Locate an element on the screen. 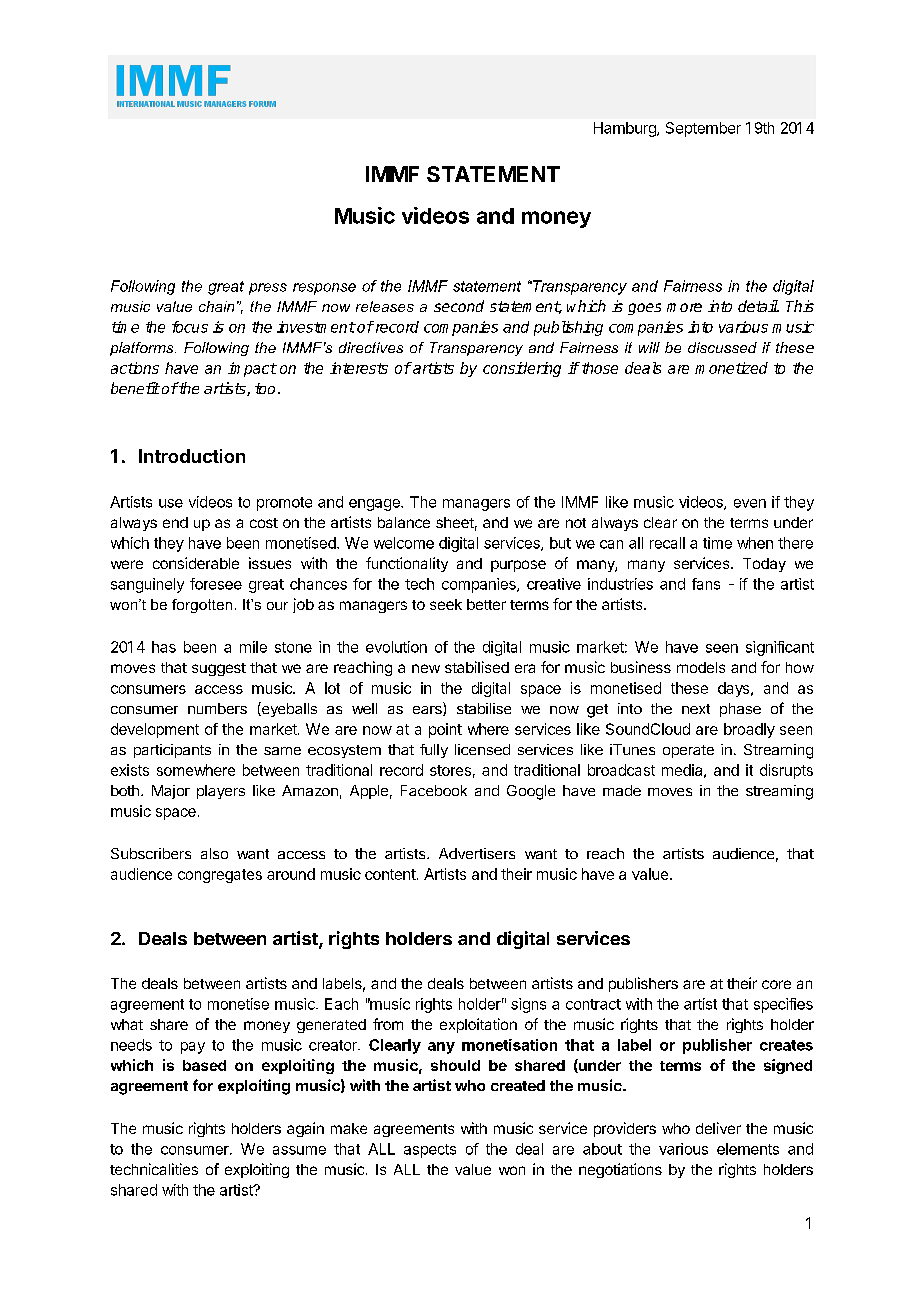 This screenshot has height=1308, width=924. suggest is located at coordinates (219, 669).
